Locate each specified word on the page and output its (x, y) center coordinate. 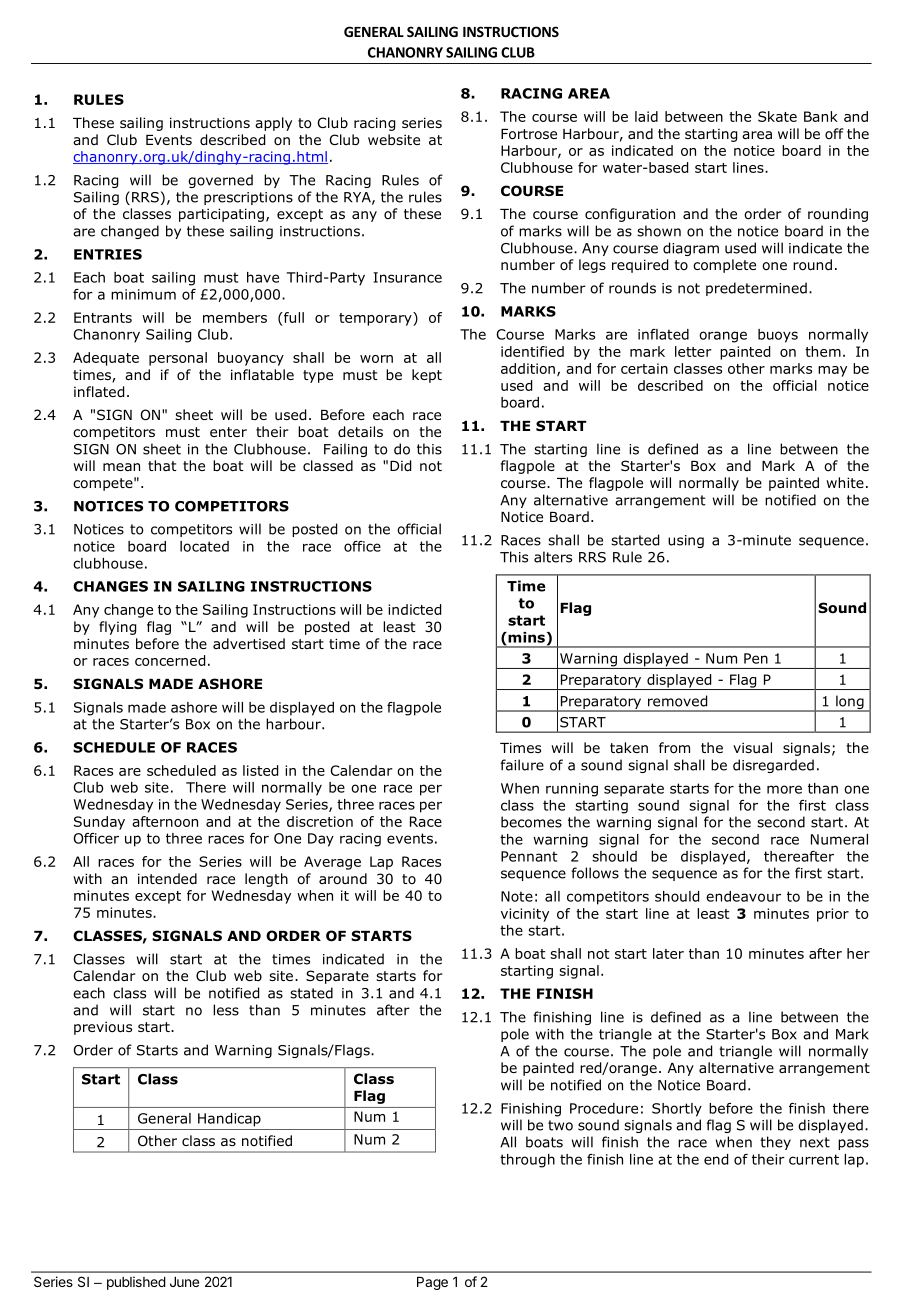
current (814, 1159)
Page (432, 1283)
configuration (630, 215)
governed (220, 181)
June (184, 1282)
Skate (777, 116)
